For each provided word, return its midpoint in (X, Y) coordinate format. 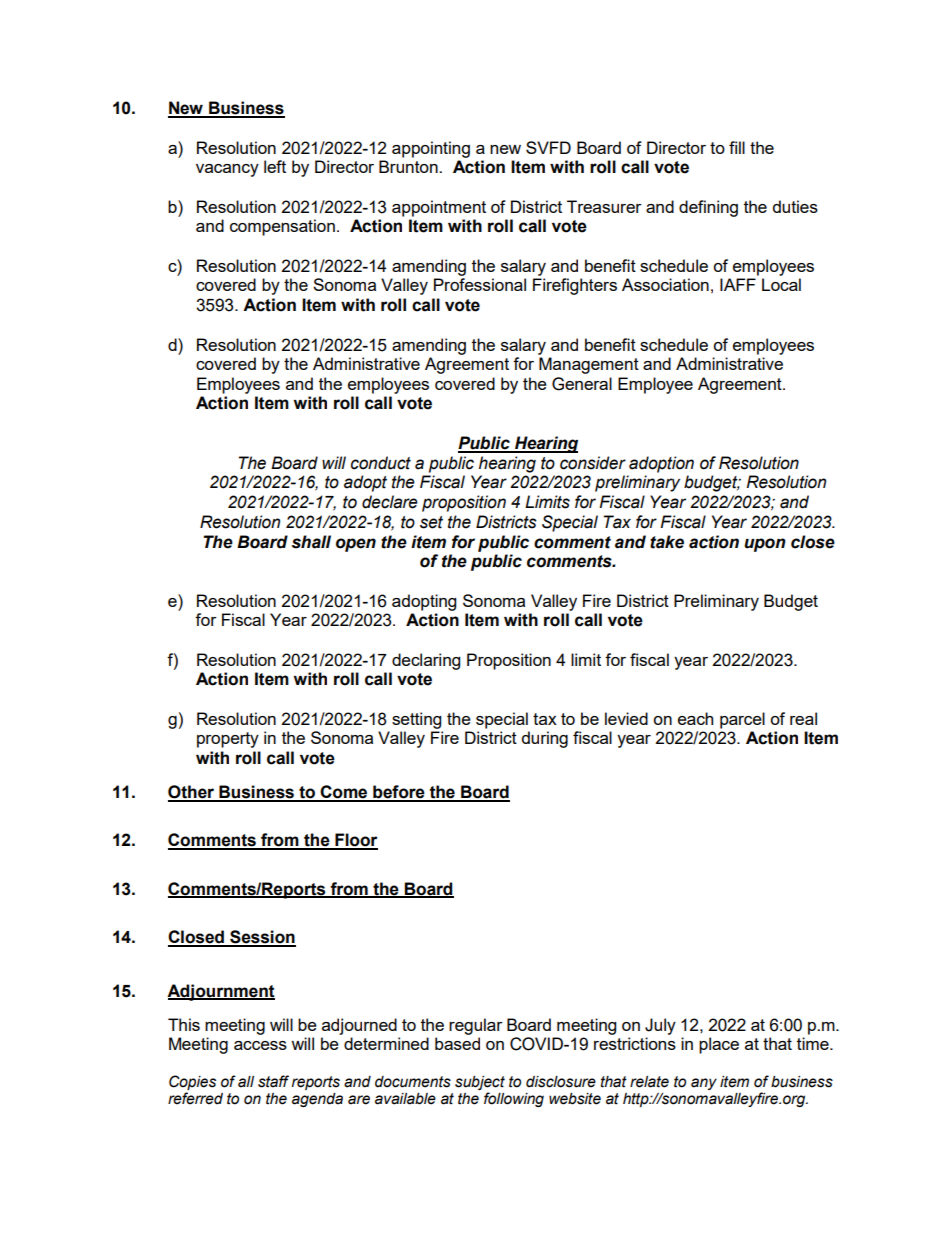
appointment (439, 208)
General (582, 384)
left (275, 166)
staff (273, 1081)
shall (311, 542)
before (399, 793)
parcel (742, 720)
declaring (426, 661)
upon (765, 545)
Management (589, 365)
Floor (355, 841)
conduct (381, 463)
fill (737, 147)
